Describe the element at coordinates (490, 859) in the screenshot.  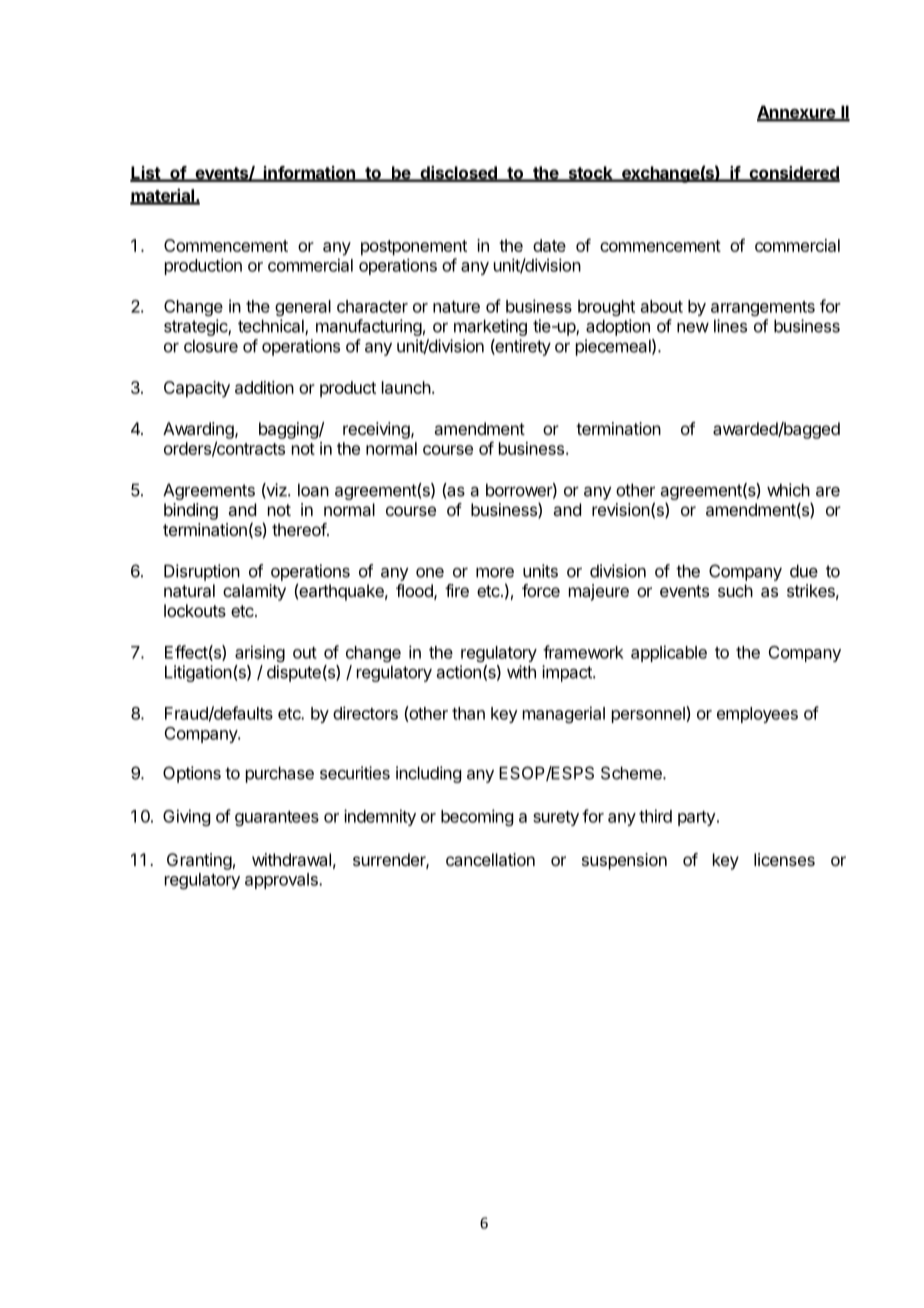
I see `cancellation` at that location.
